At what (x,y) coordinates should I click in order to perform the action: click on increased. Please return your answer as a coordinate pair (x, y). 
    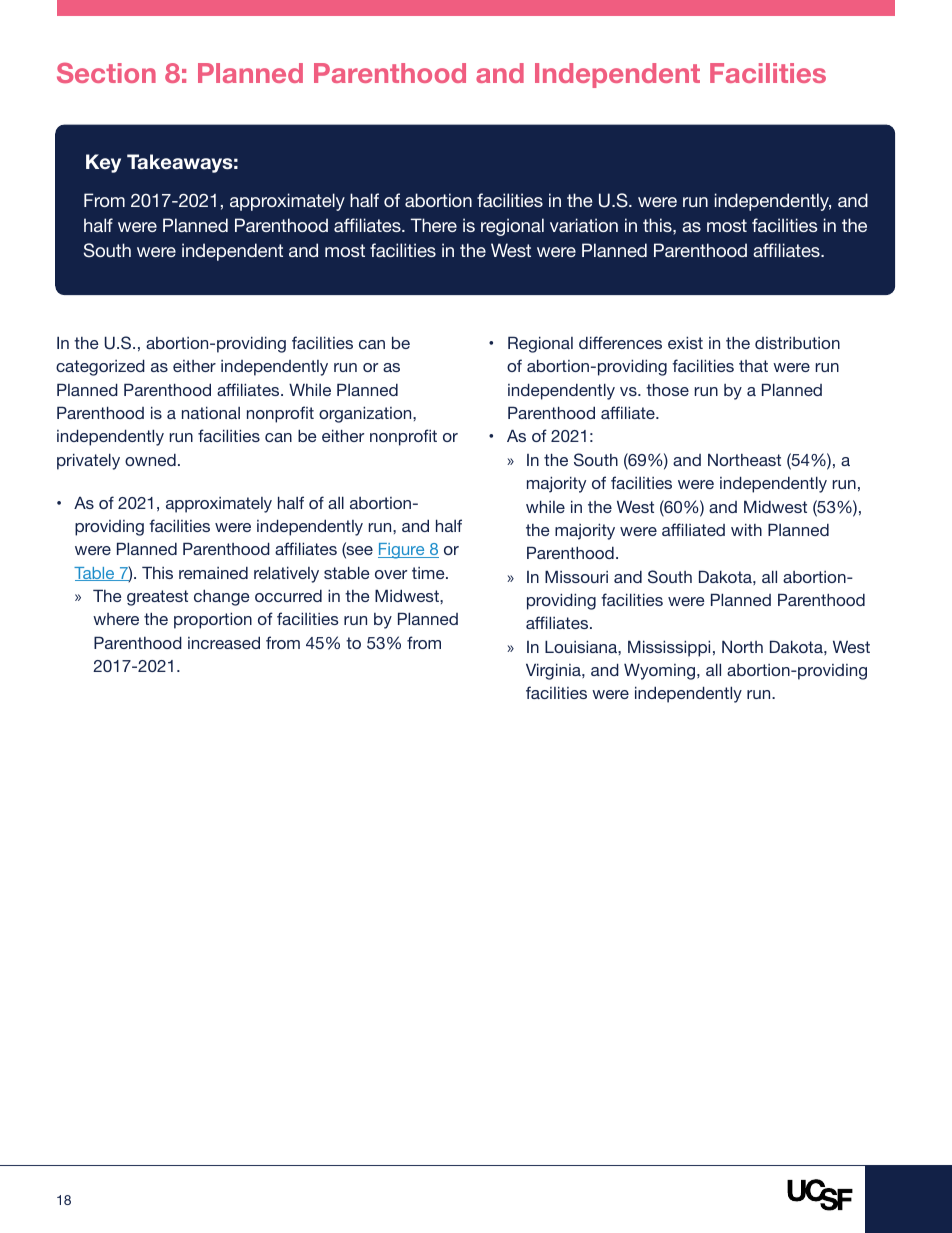
    Looking at the image, I should click on (224, 642).
